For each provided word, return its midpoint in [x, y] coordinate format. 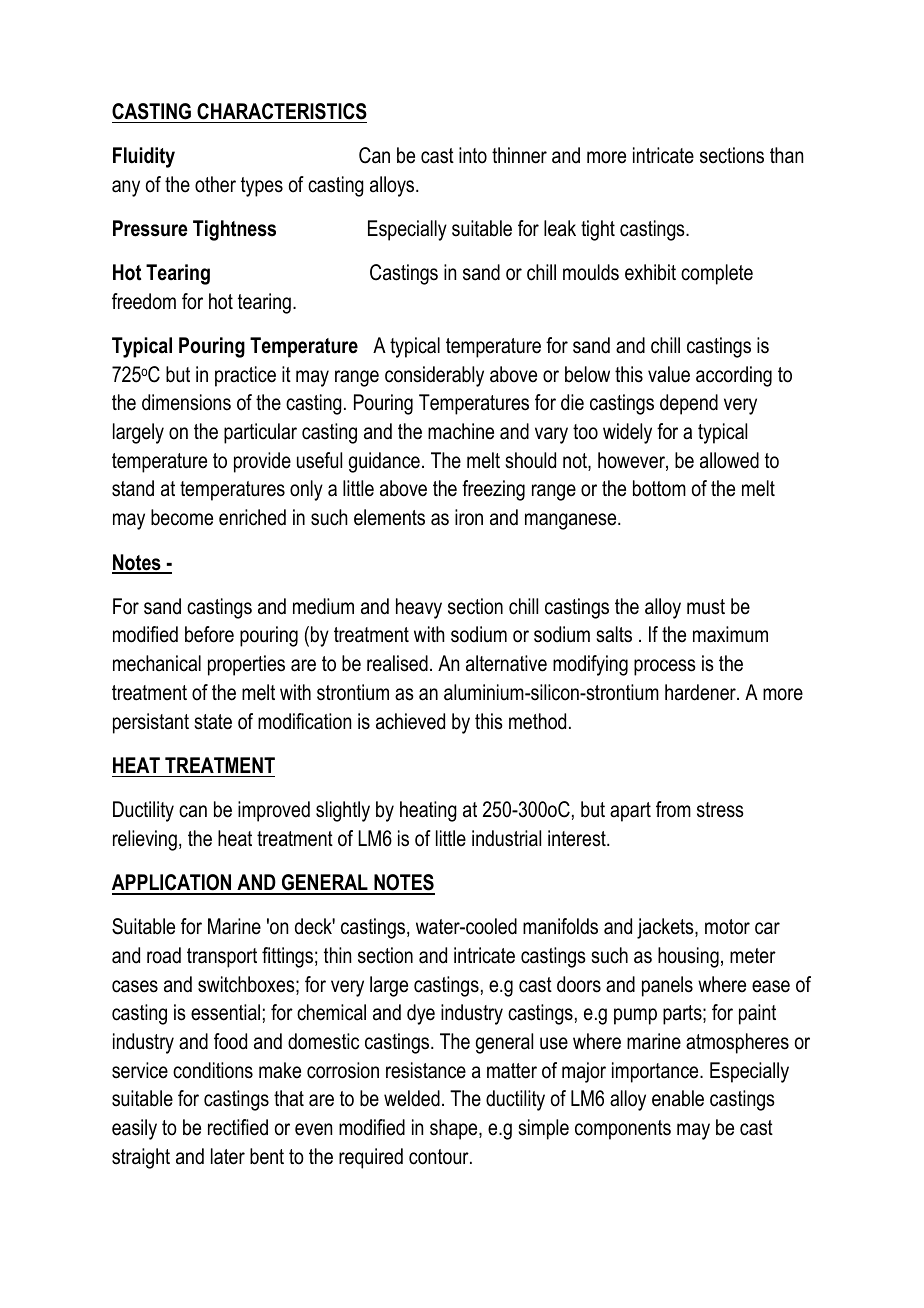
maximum [730, 634]
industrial [506, 838]
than [786, 155]
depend [689, 404]
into [473, 155]
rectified [238, 1127]
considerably [434, 376]
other [215, 184]
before [209, 634]
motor [727, 927]
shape [455, 1129]
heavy [419, 608]
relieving [145, 840]
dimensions [186, 402]
